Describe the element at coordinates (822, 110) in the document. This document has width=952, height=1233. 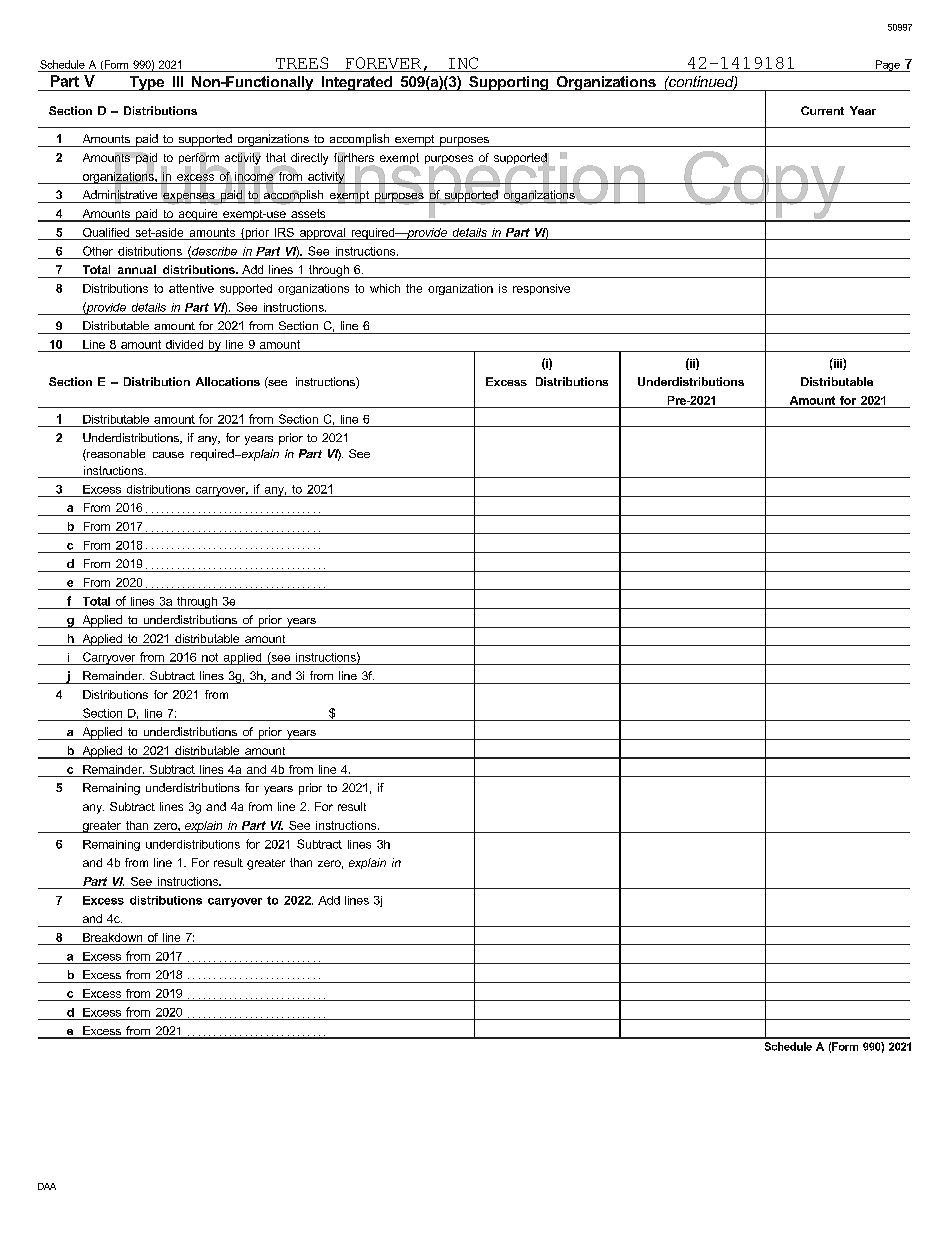
I see `Current` at that location.
